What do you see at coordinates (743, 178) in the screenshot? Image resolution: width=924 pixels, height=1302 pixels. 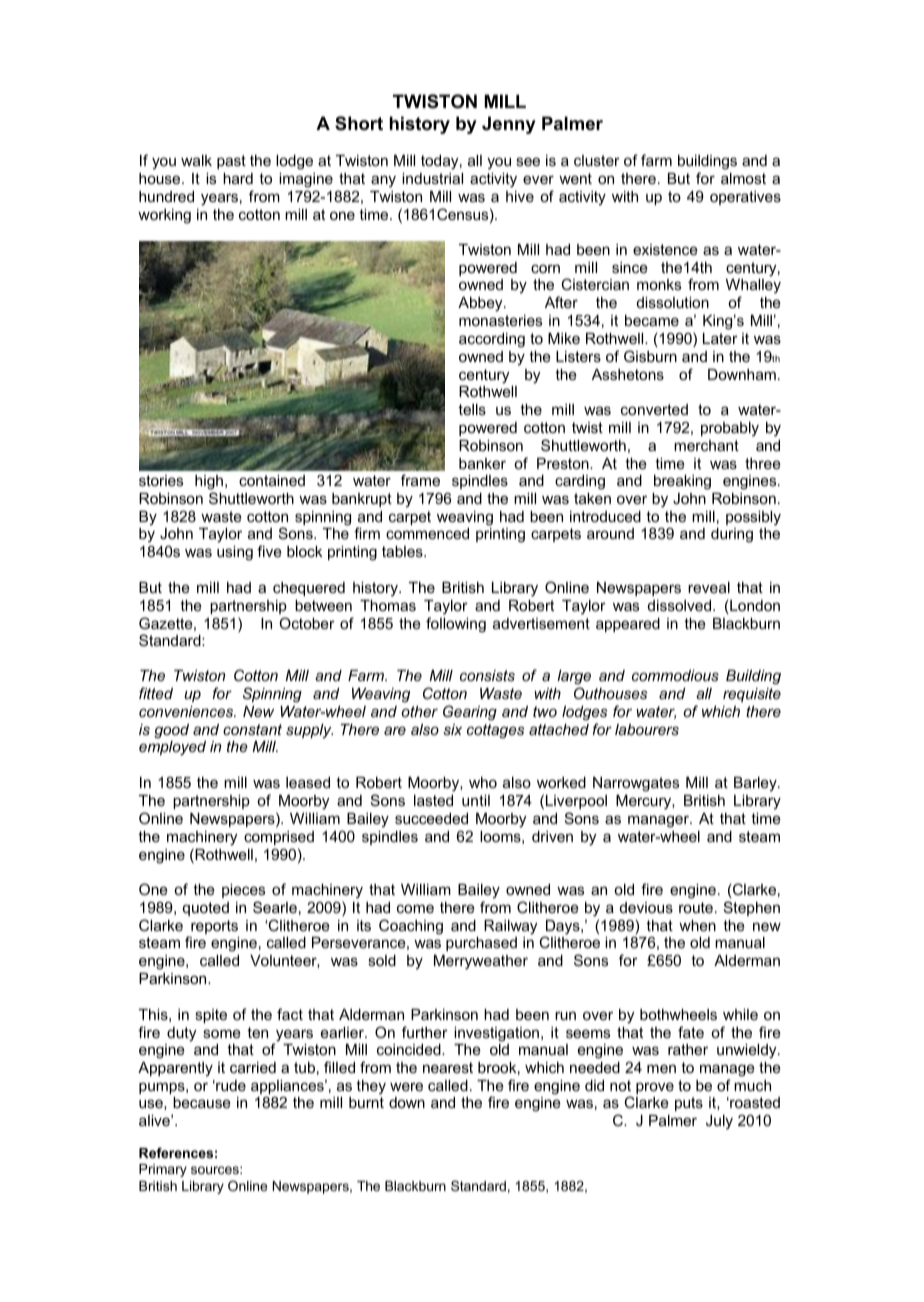 I see `almost` at bounding box center [743, 178].
